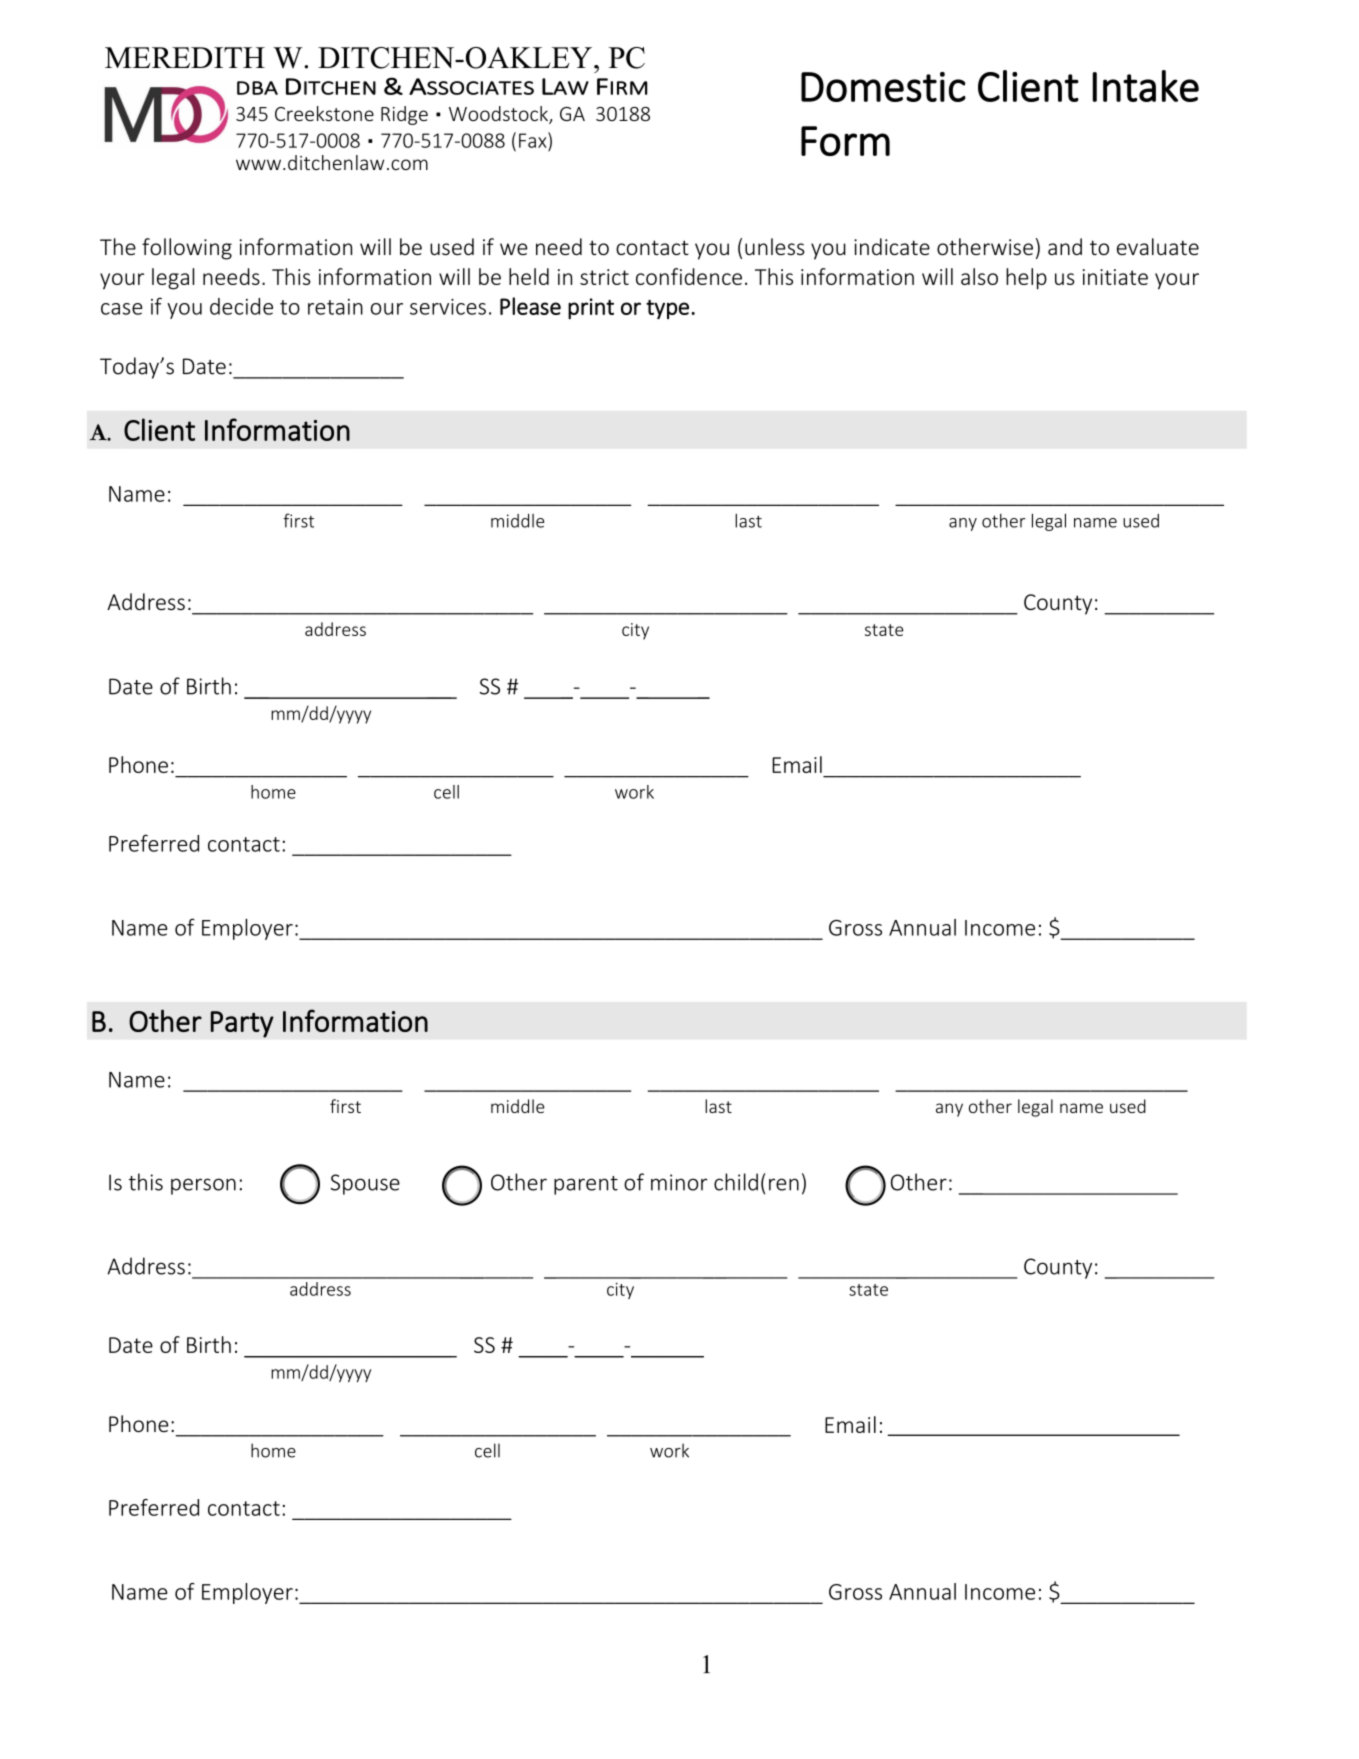  Describe the element at coordinates (257, 88) in the screenshot. I see `DBA` at that location.
